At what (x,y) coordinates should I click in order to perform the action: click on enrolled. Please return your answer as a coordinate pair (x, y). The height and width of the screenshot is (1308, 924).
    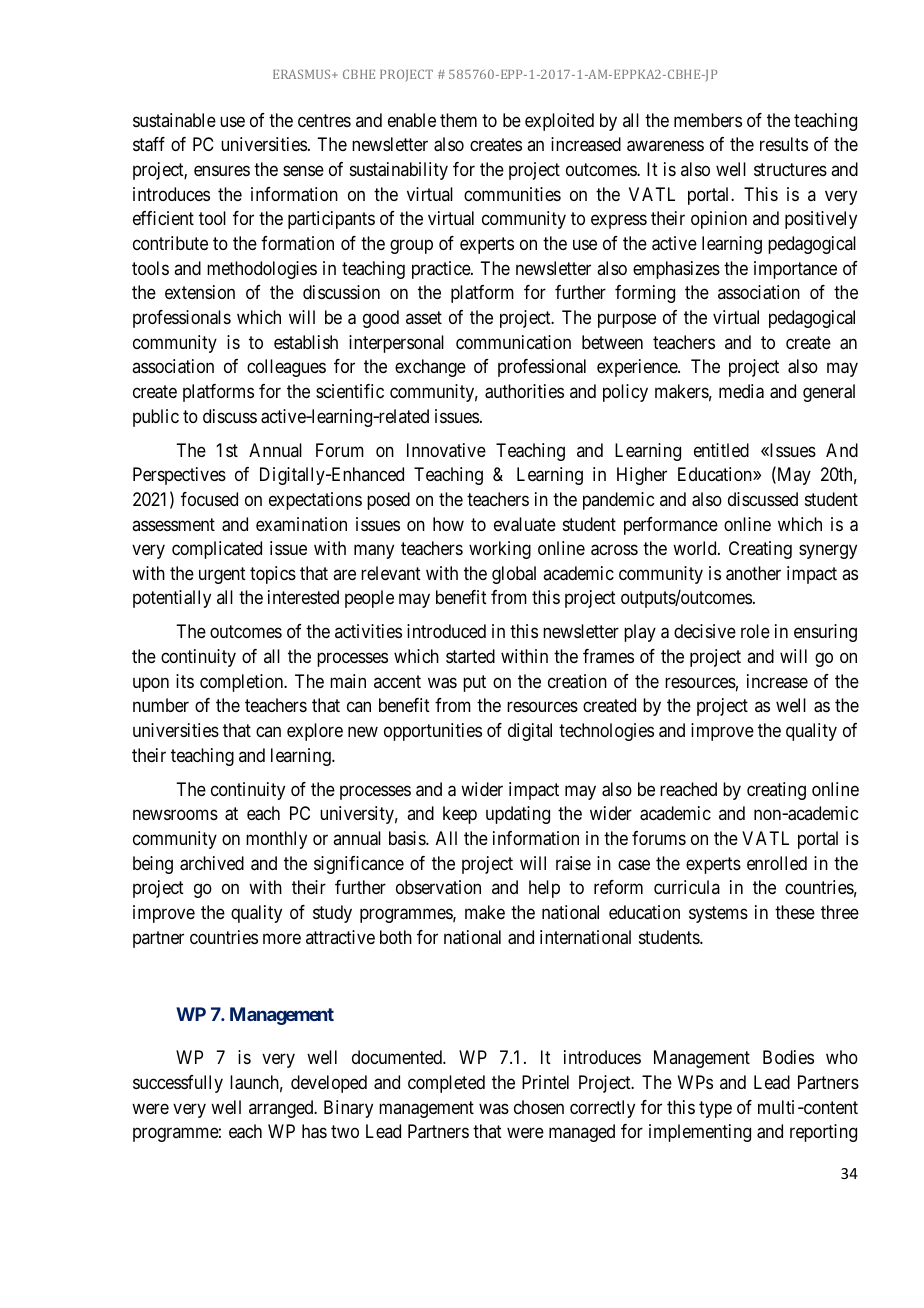
    Looking at the image, I should click on (777, 863).
